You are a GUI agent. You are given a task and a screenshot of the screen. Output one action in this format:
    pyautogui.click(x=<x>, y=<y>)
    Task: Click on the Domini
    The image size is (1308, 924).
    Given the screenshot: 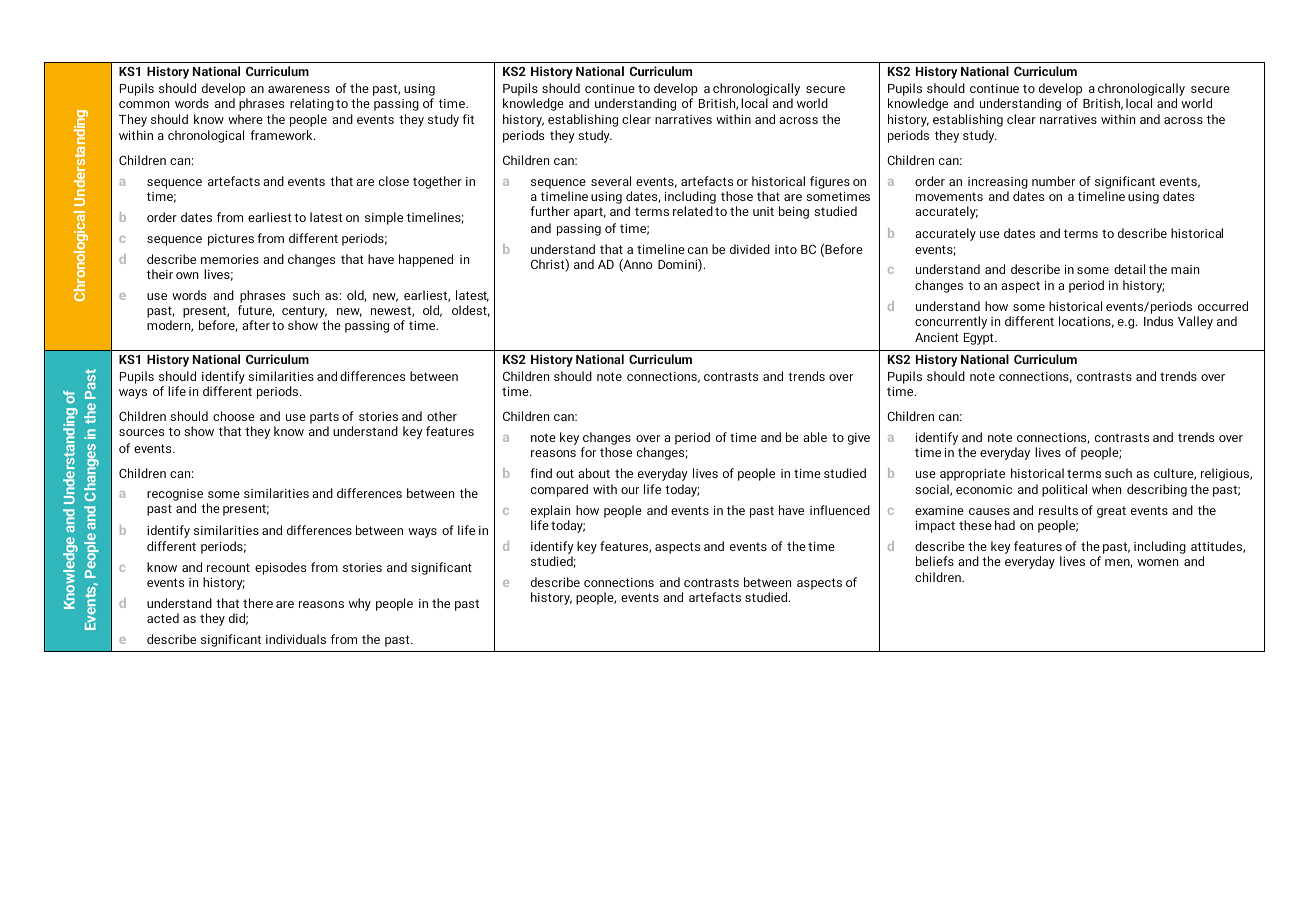 What is the action you would take?
    pyautogui.click(x=678, y=265)
